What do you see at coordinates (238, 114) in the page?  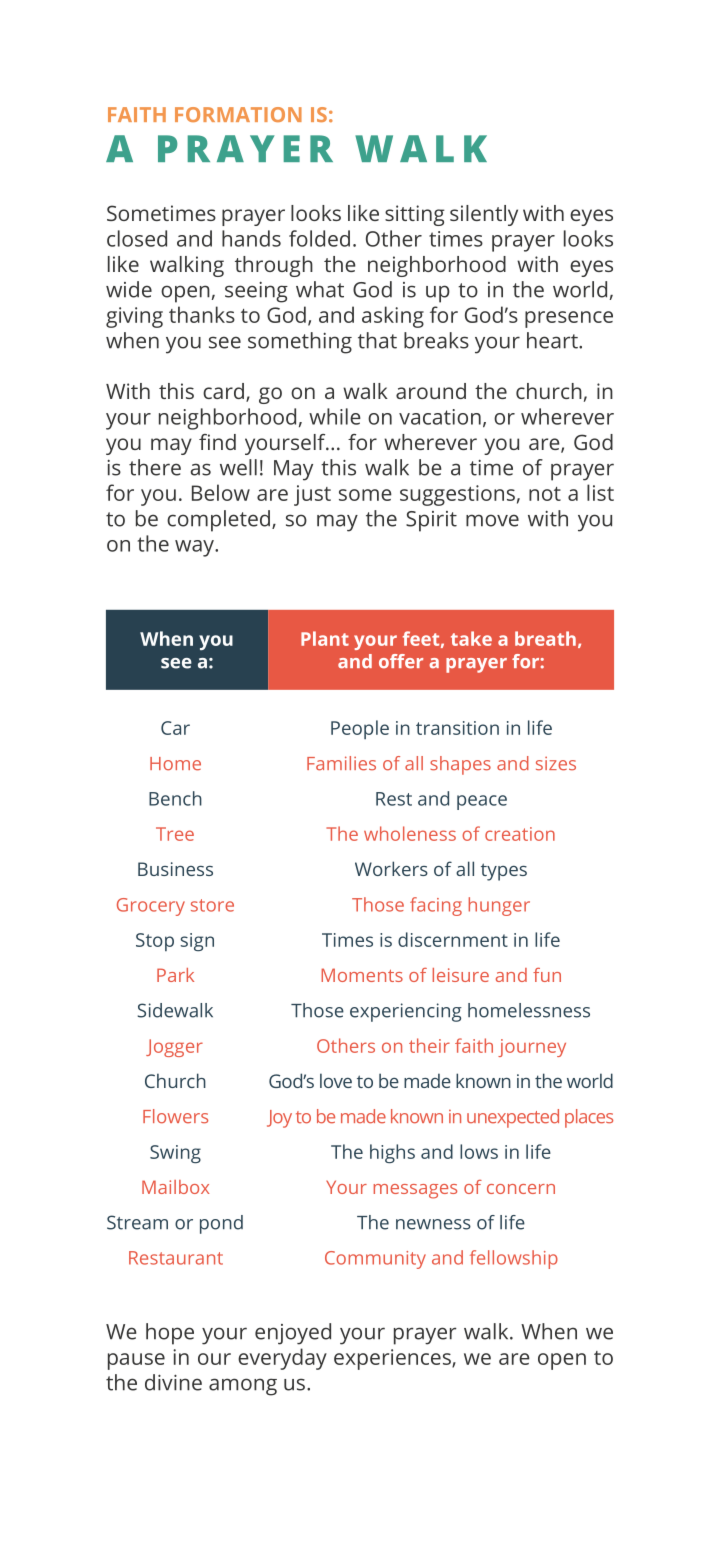 I see `FORMATION` at bounding box center [238, 114].
